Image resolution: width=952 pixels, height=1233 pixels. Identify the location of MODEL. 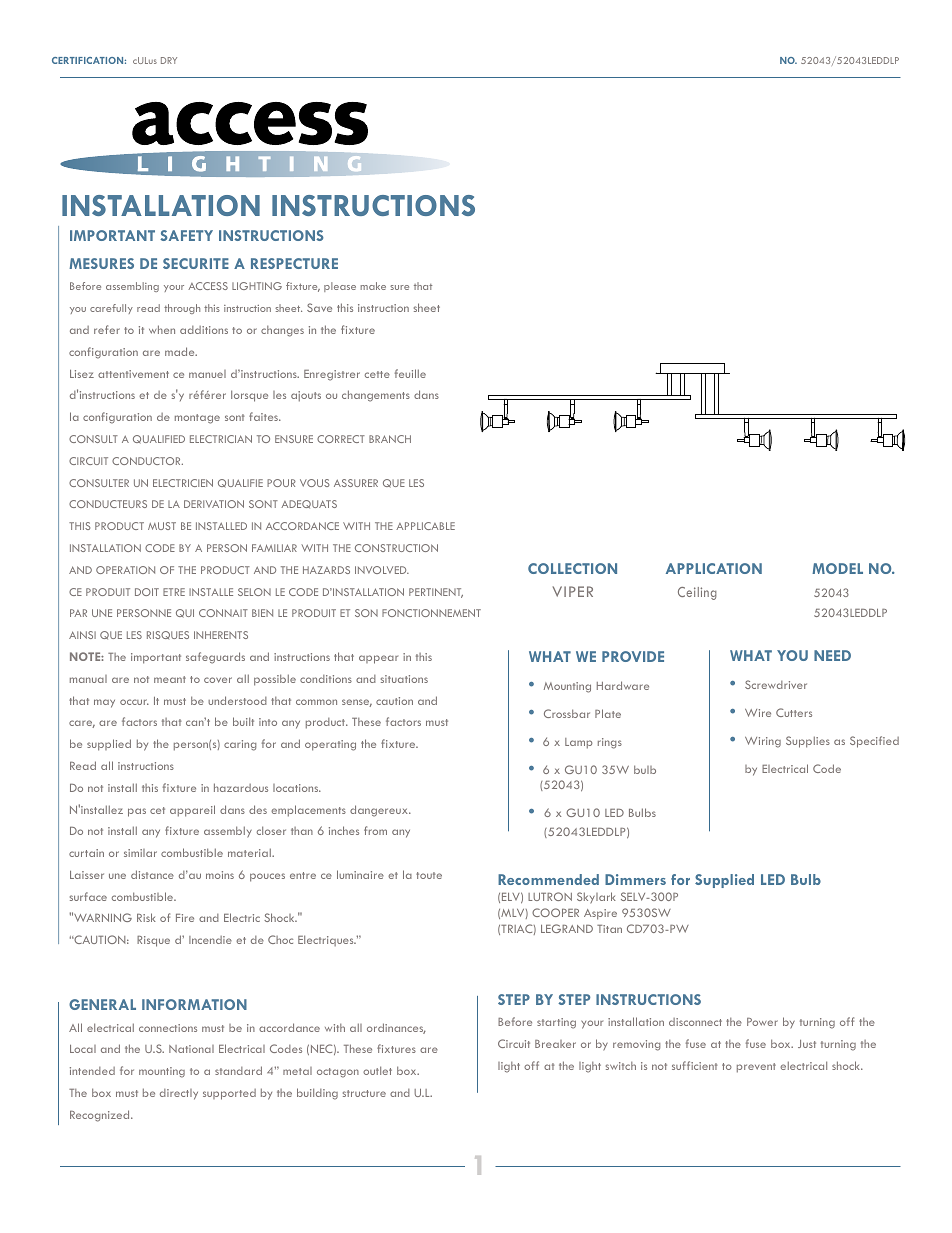
(837, 568).
